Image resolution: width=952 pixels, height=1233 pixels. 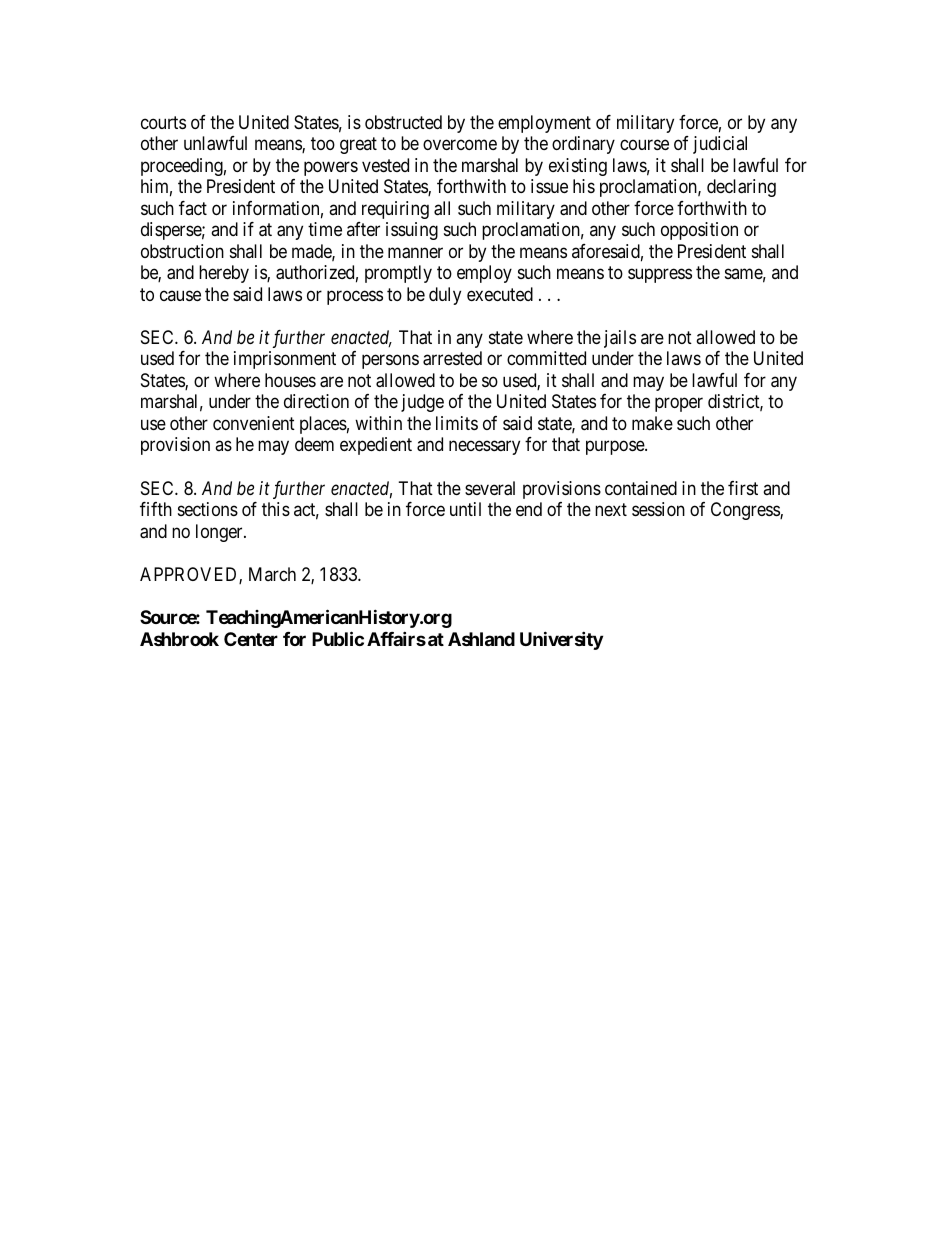 I want to click on courts, so click(x=163, y=122).
